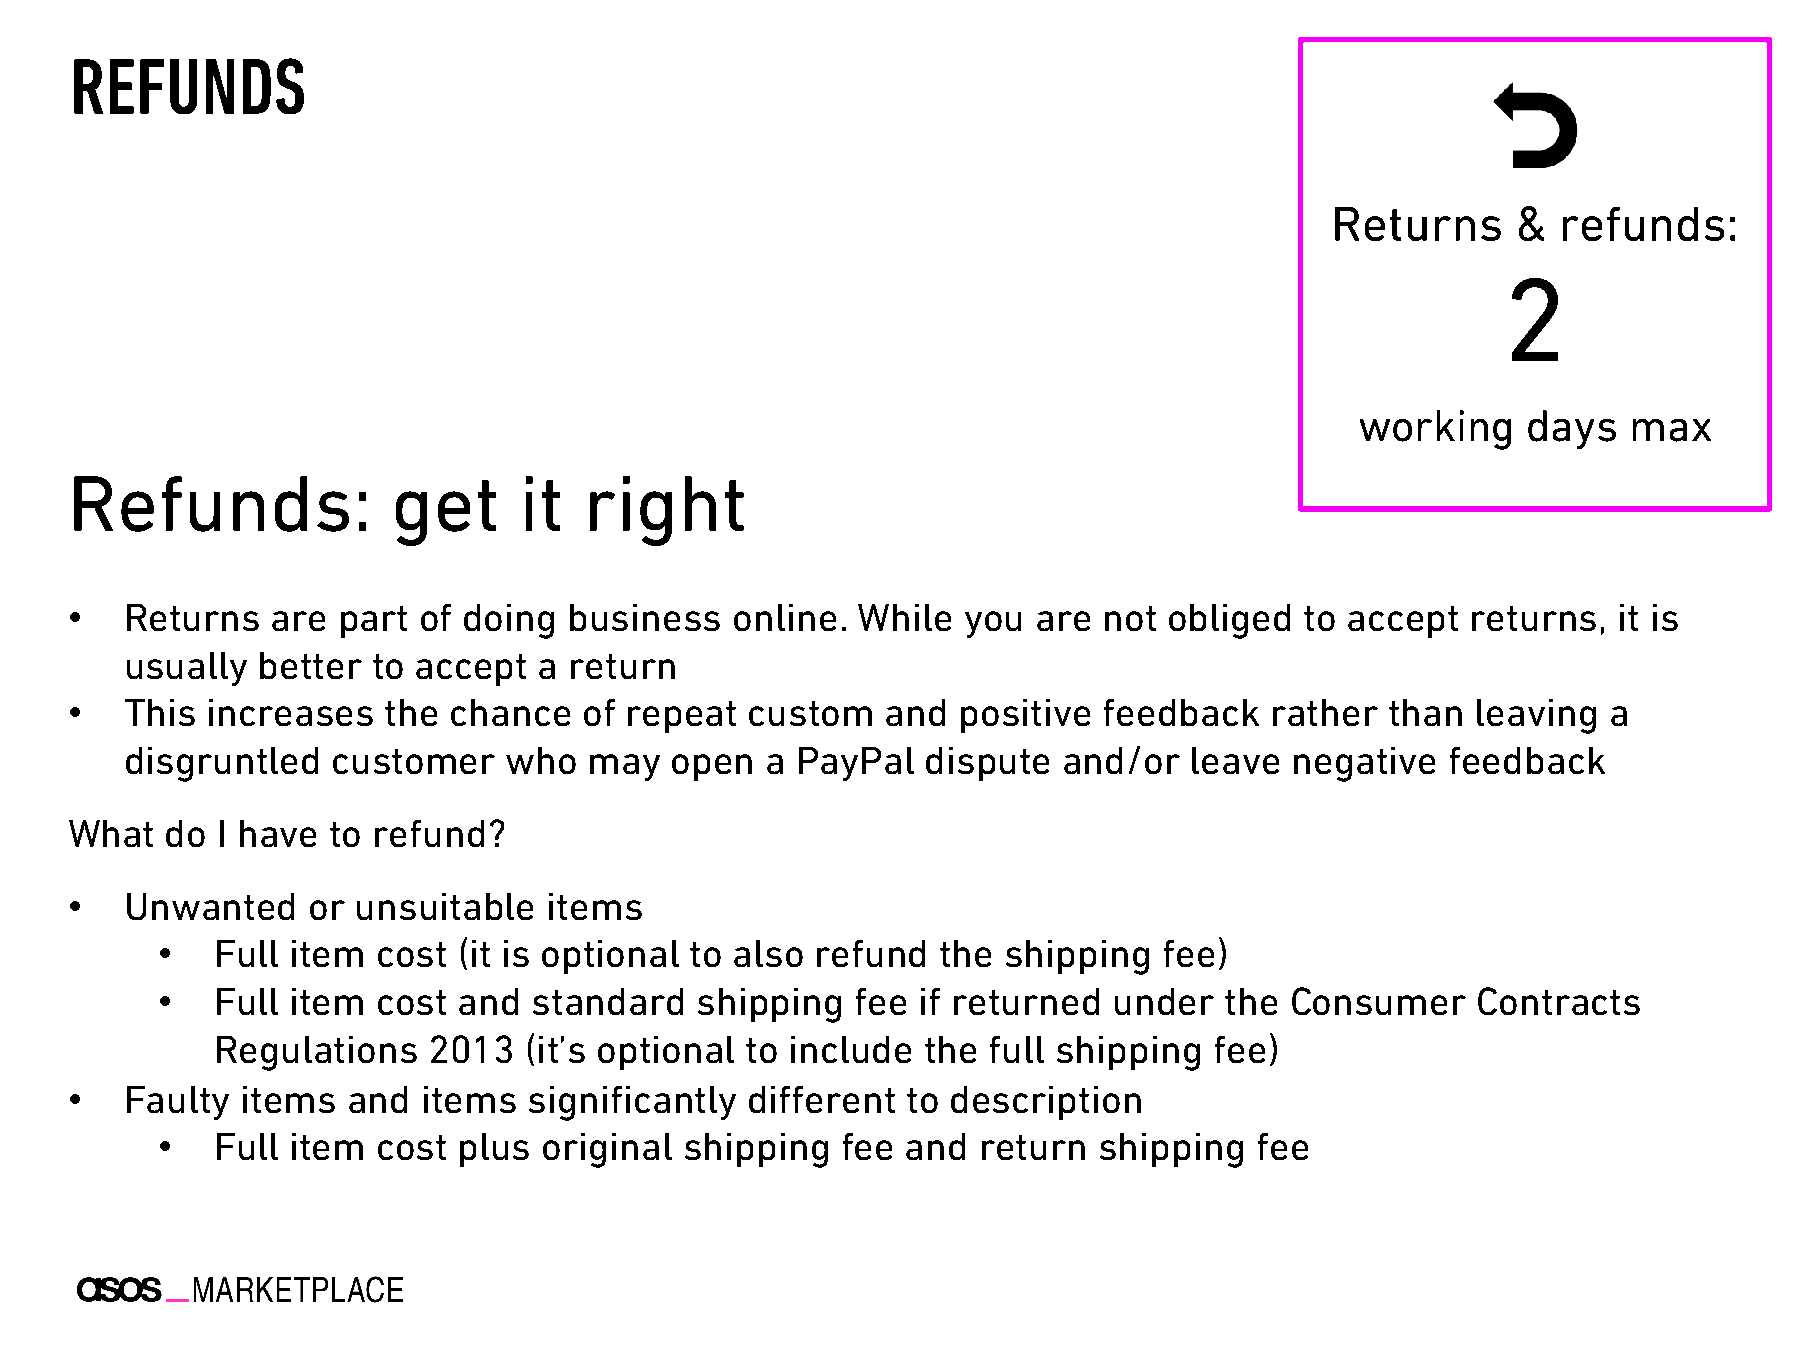  What do you see at coordinates (222, 764) in the document?
I see `disgruntled` at bounding box center [222, 764].
